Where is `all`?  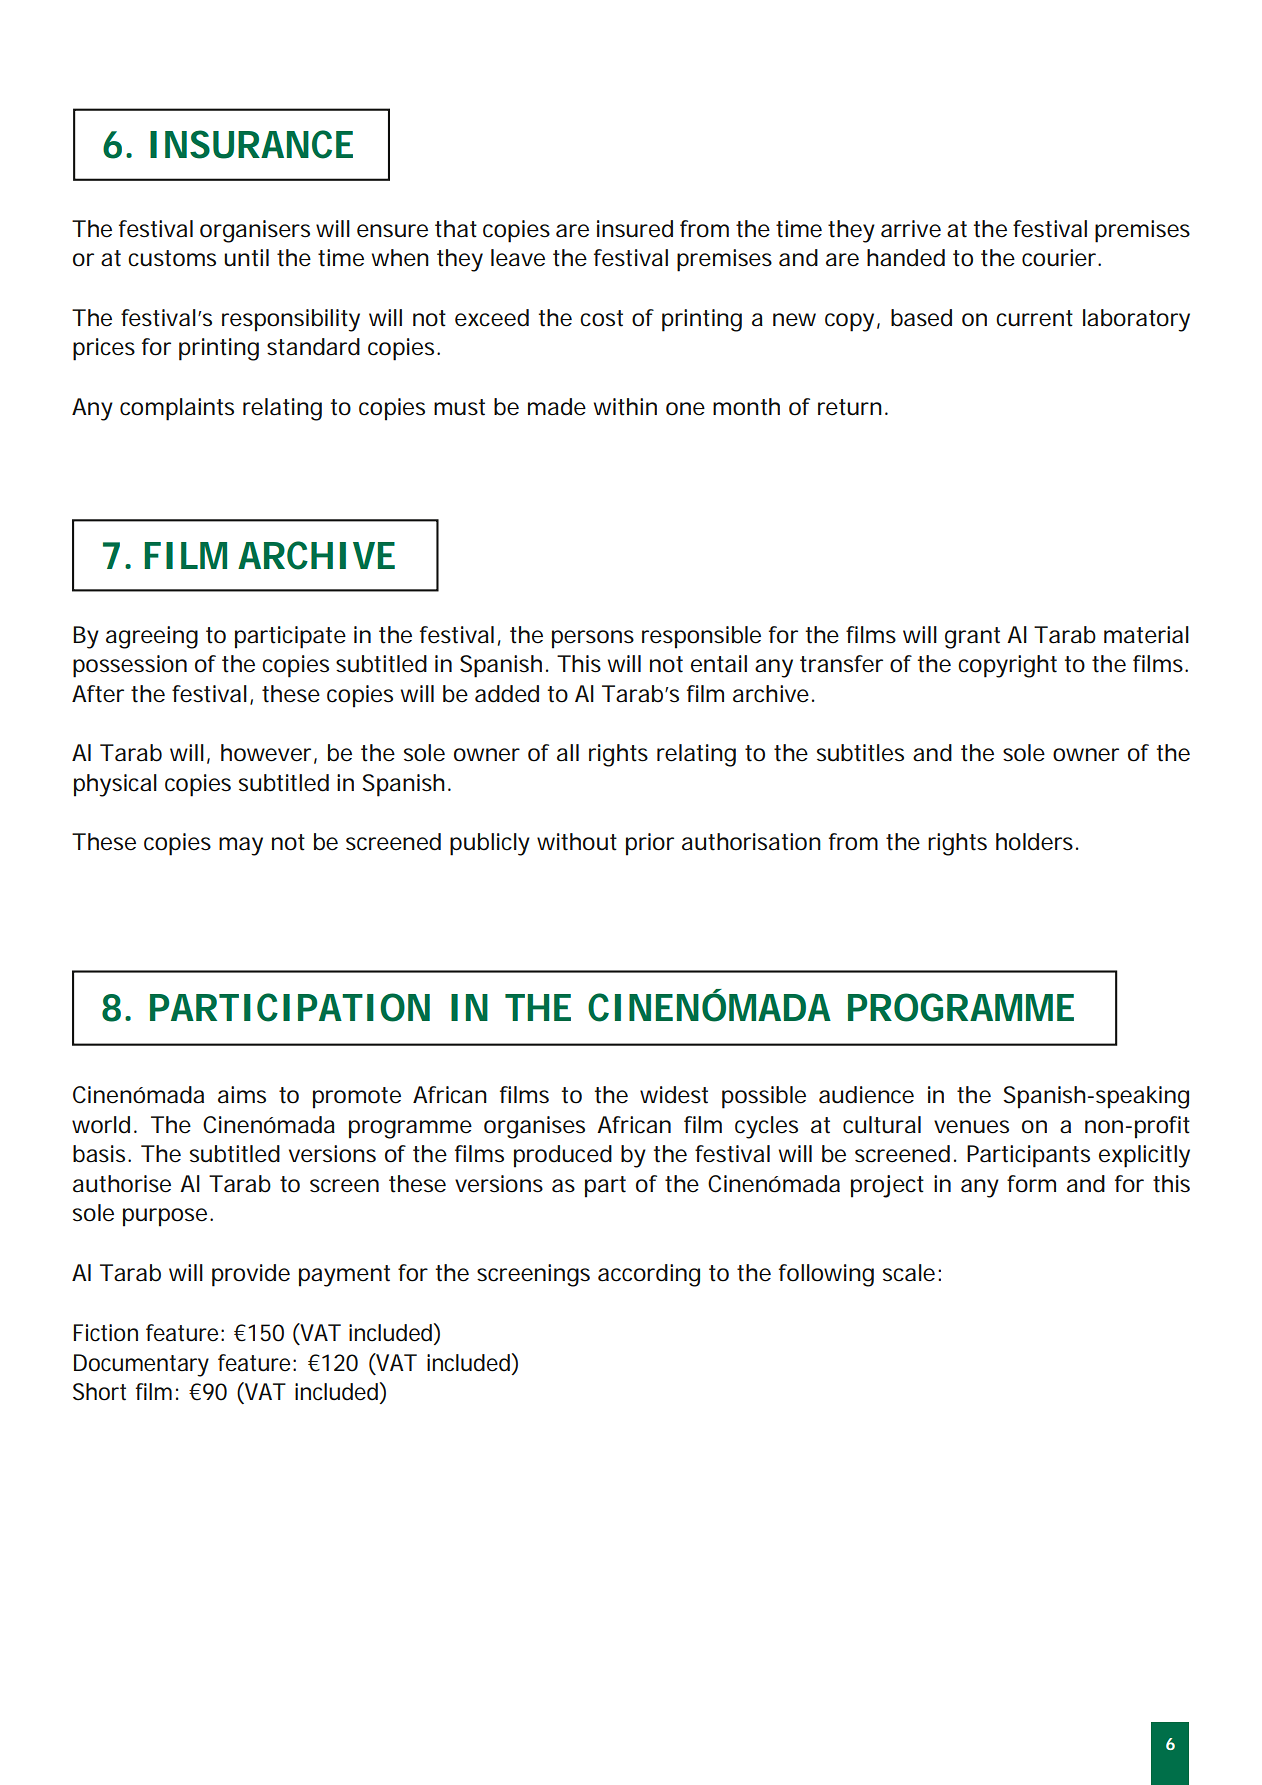 all is located at coordinates (568, 752).
